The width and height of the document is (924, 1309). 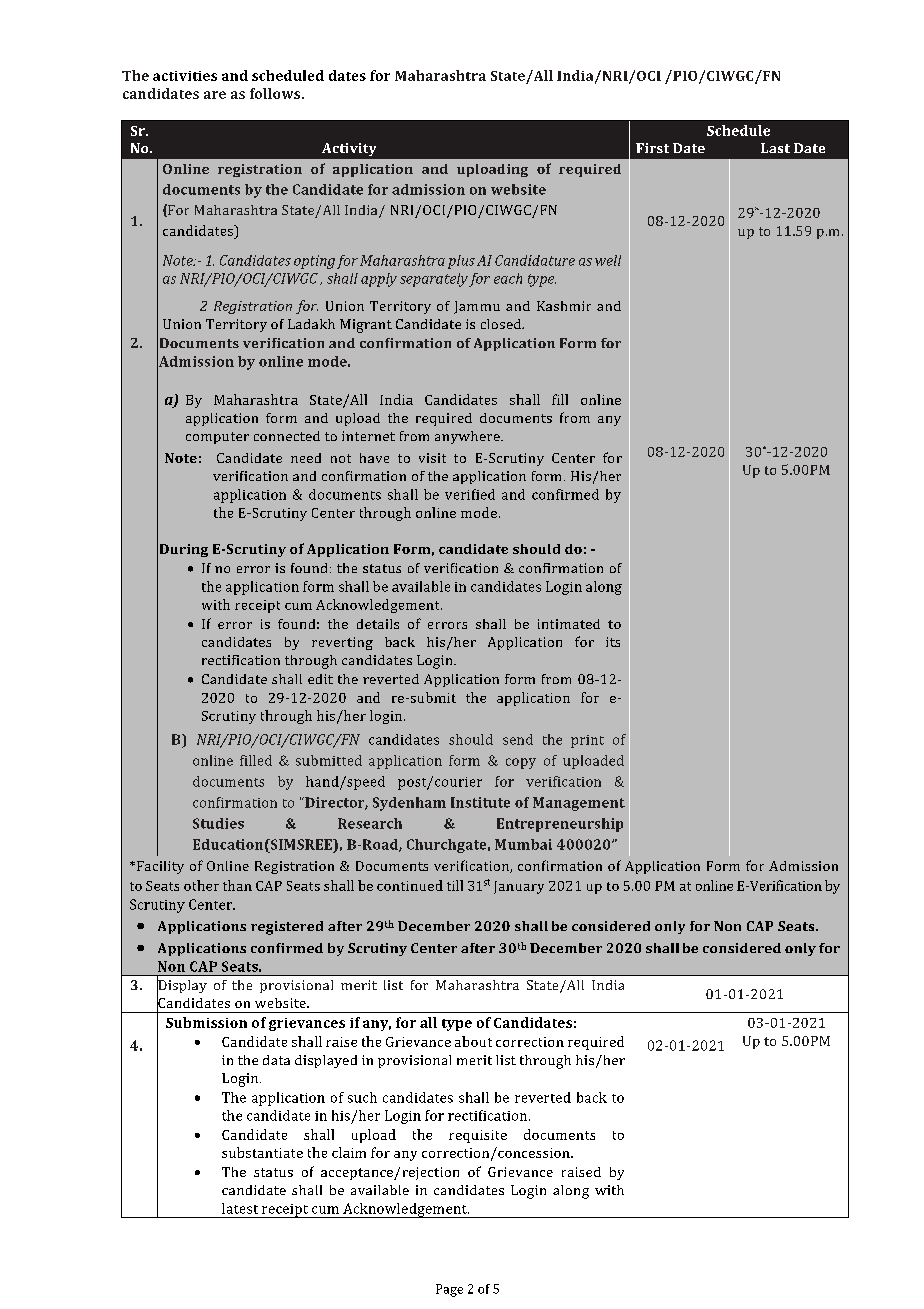 What do you see at coordinates (652, 148) in the document?
I see `First` at bounding box center [652, 148].
